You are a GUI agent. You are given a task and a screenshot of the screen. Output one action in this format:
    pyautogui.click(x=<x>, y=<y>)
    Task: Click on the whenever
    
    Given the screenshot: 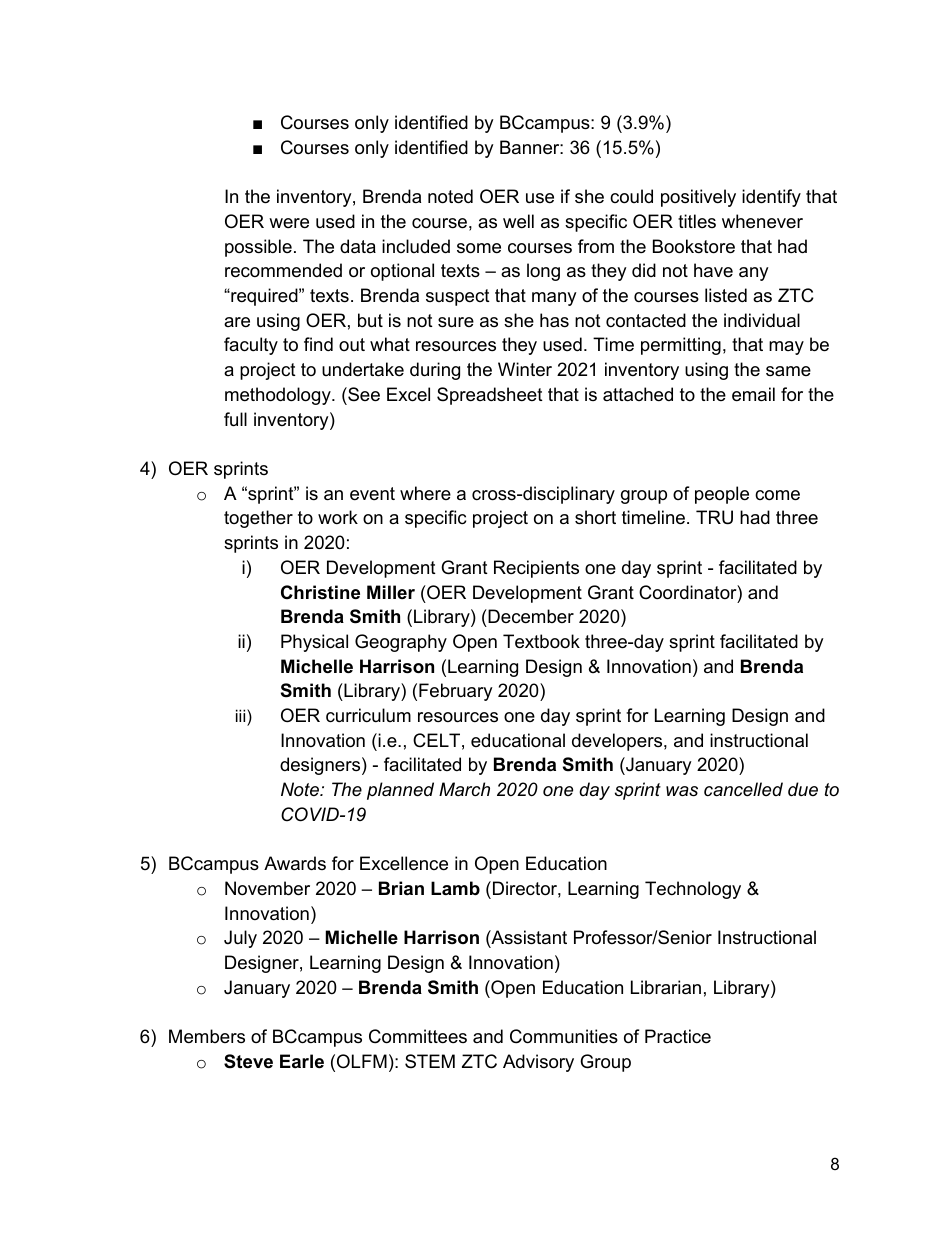 What is the action you would take?
    pyautogui.click(x=762, y=221)
